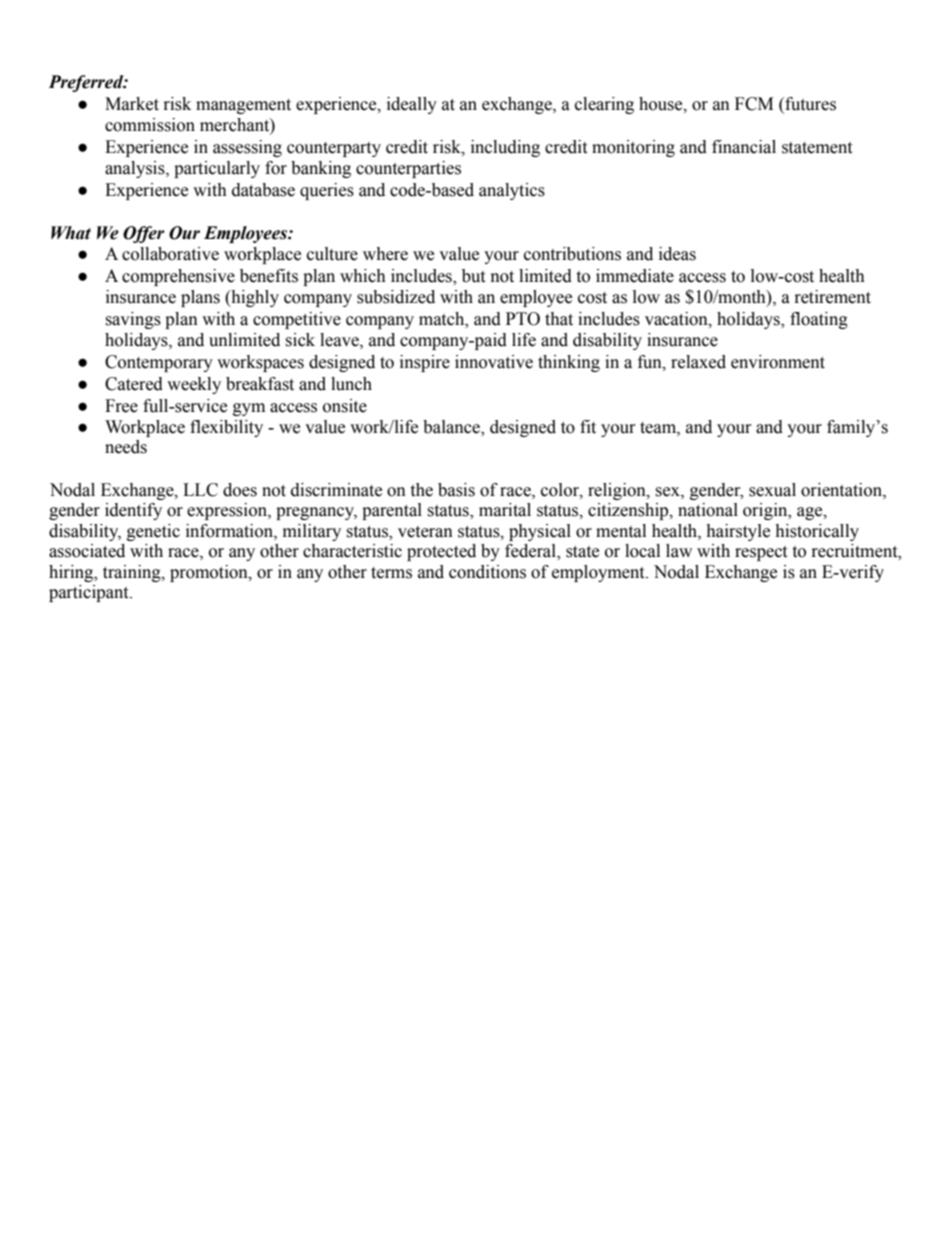 The image size is (952, 1233). What do you see at coordinates (159, 363) in the screenshot?
I see `Contemporary` at bounding box center [159, 363].
